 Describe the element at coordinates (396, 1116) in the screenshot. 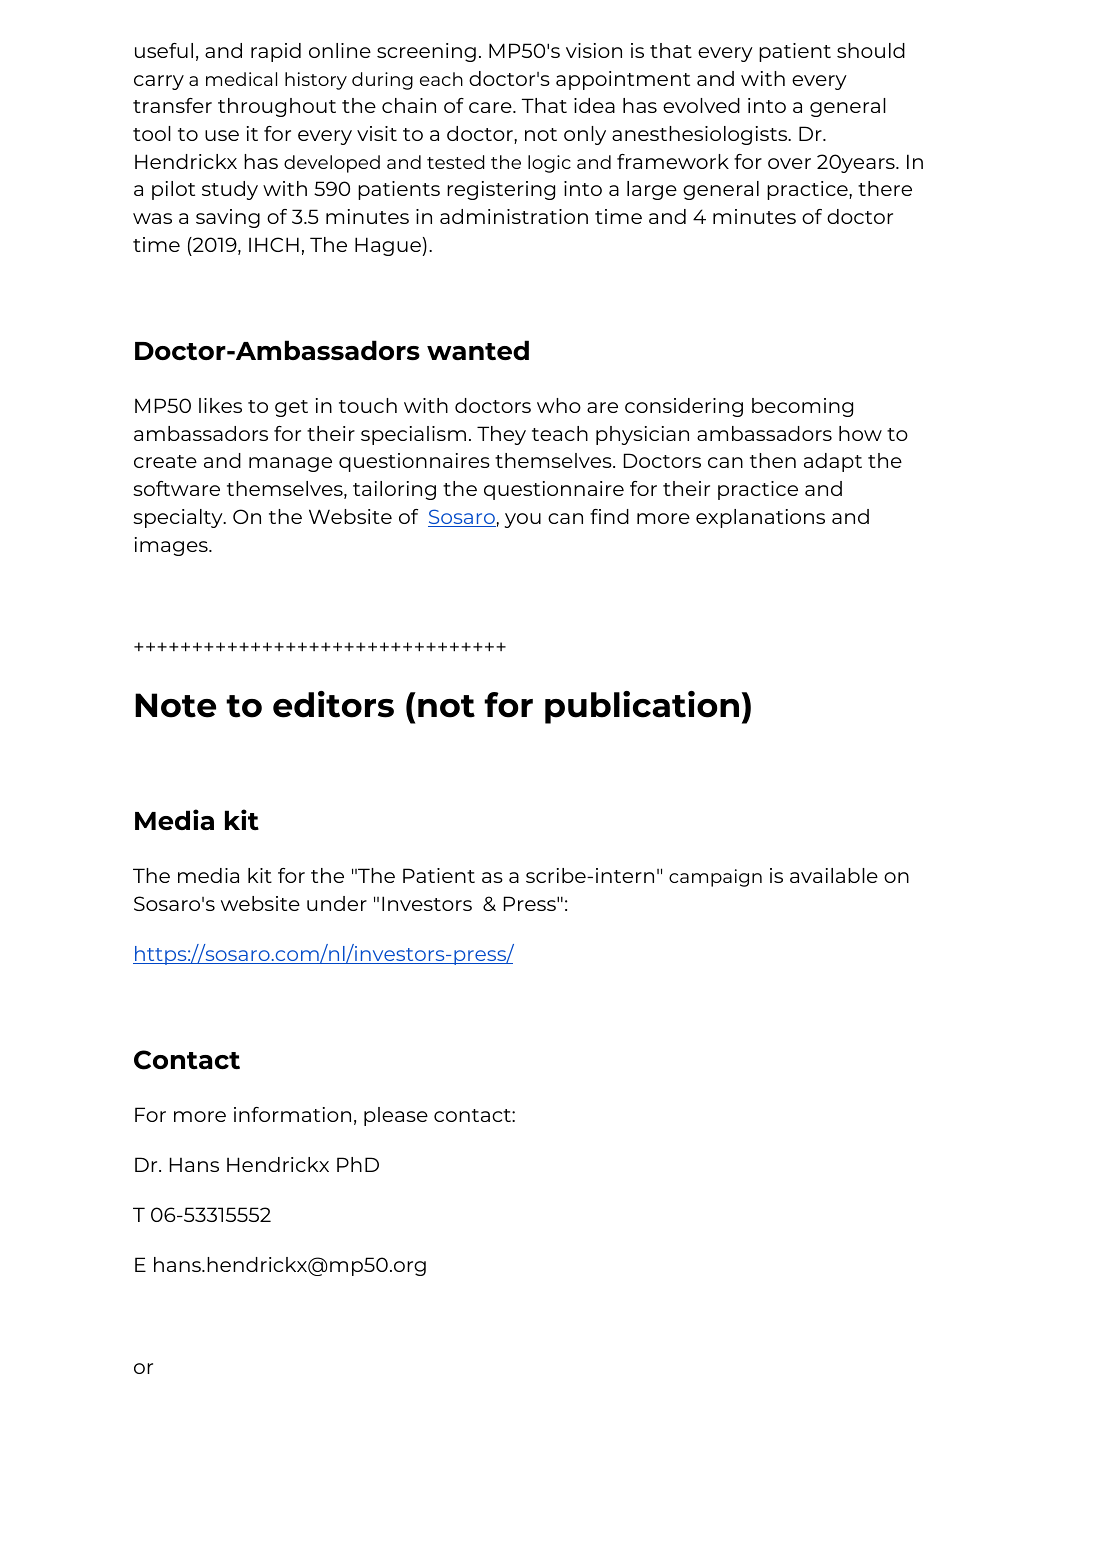

I see `please` at that location.
